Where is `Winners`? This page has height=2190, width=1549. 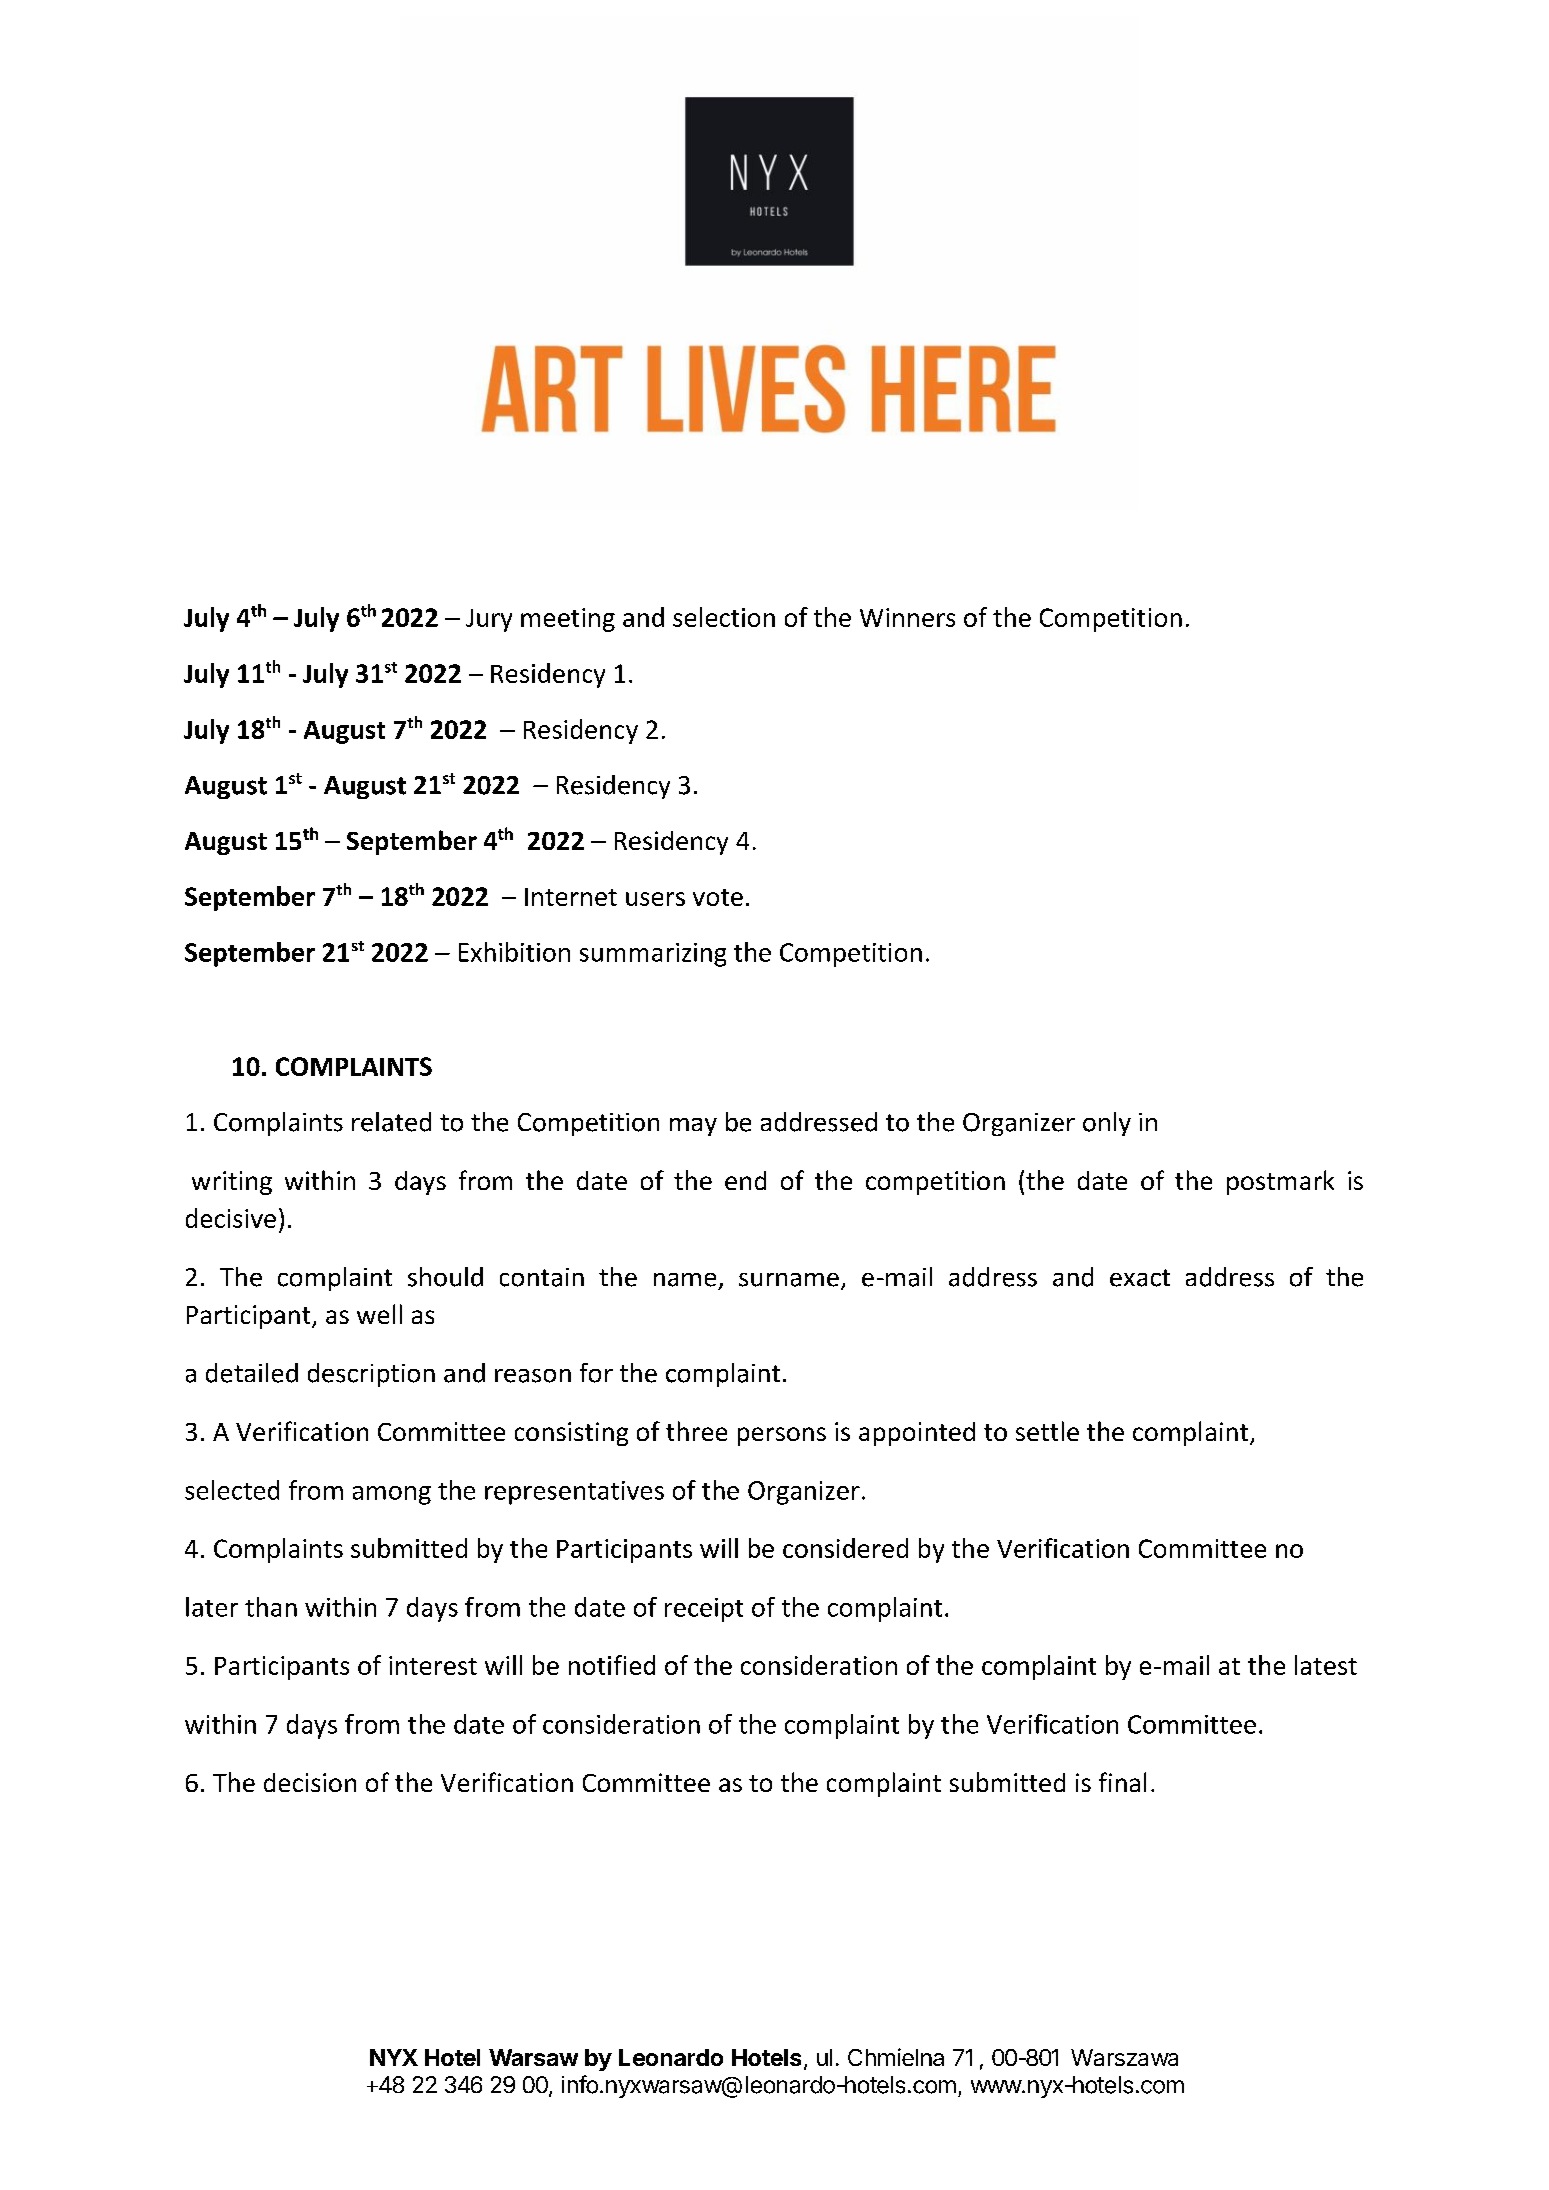
Winners is located at coordinates (907, 617).
